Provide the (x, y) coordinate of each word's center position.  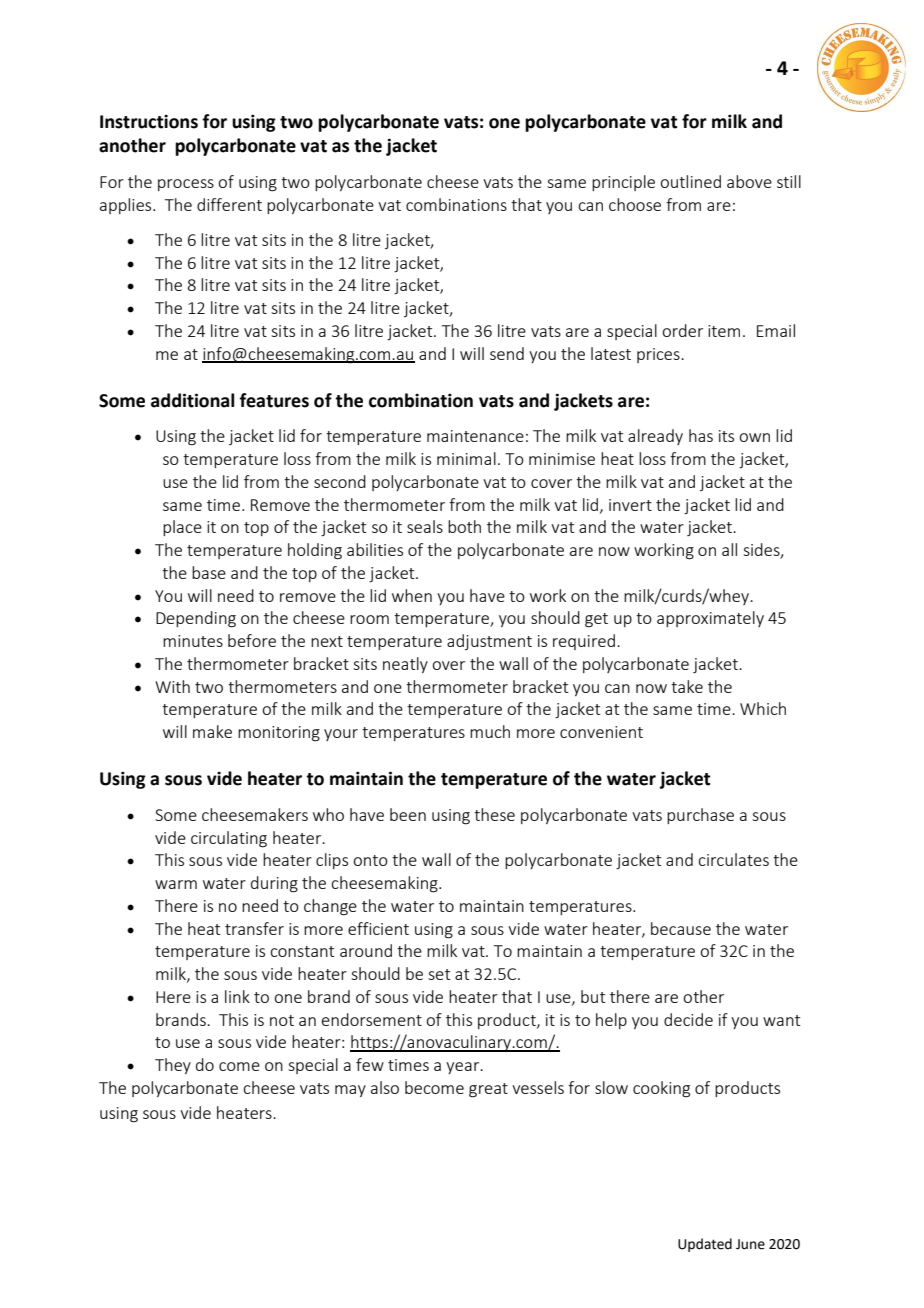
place (182, 528)
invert (630, 505)
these (494, 814)
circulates (733, 859)
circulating (229, 839)
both (464, 526)
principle (623, 183)
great (488, 1090)
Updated (705, 1245)
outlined (690, 181)
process (186, 185)
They (173, 1066)
